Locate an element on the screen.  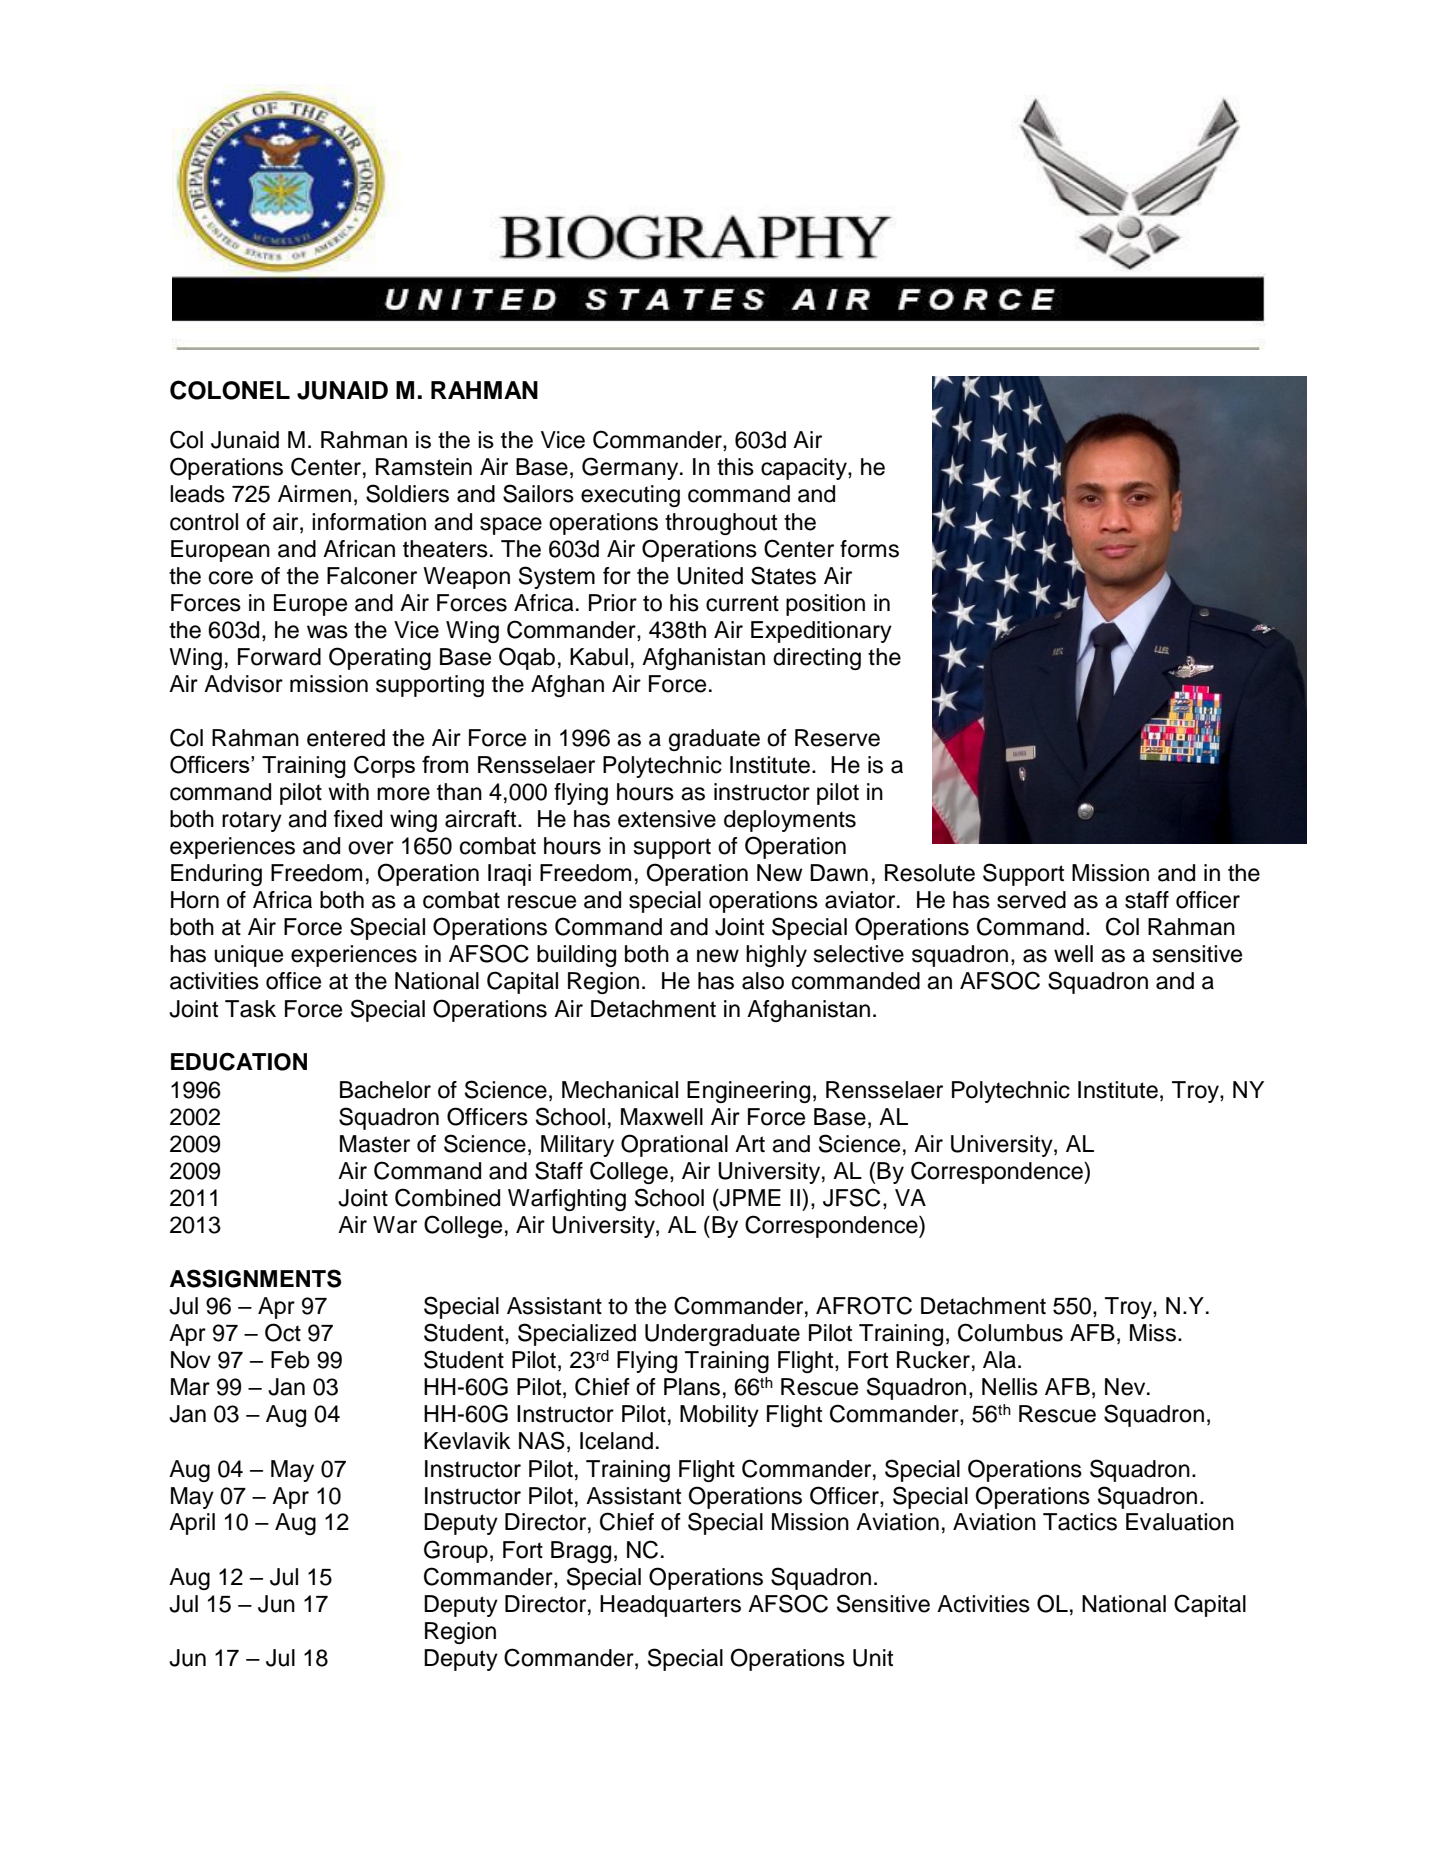
this is located at coordinates (735, 467).
